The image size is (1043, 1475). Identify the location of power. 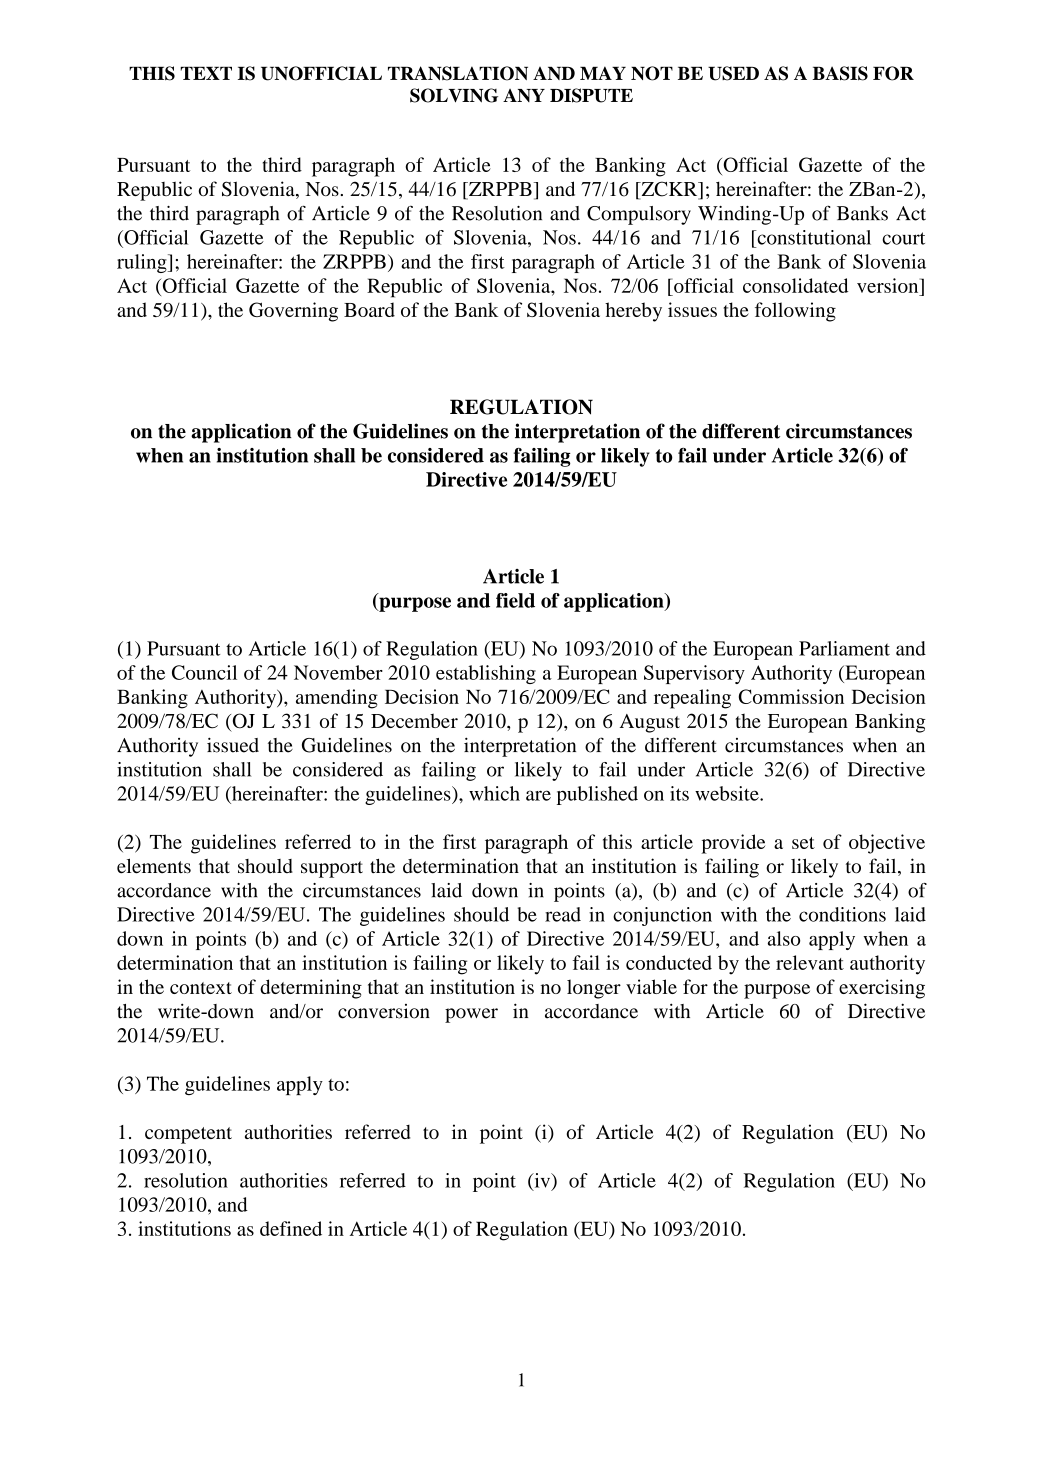
(471, 1015).
